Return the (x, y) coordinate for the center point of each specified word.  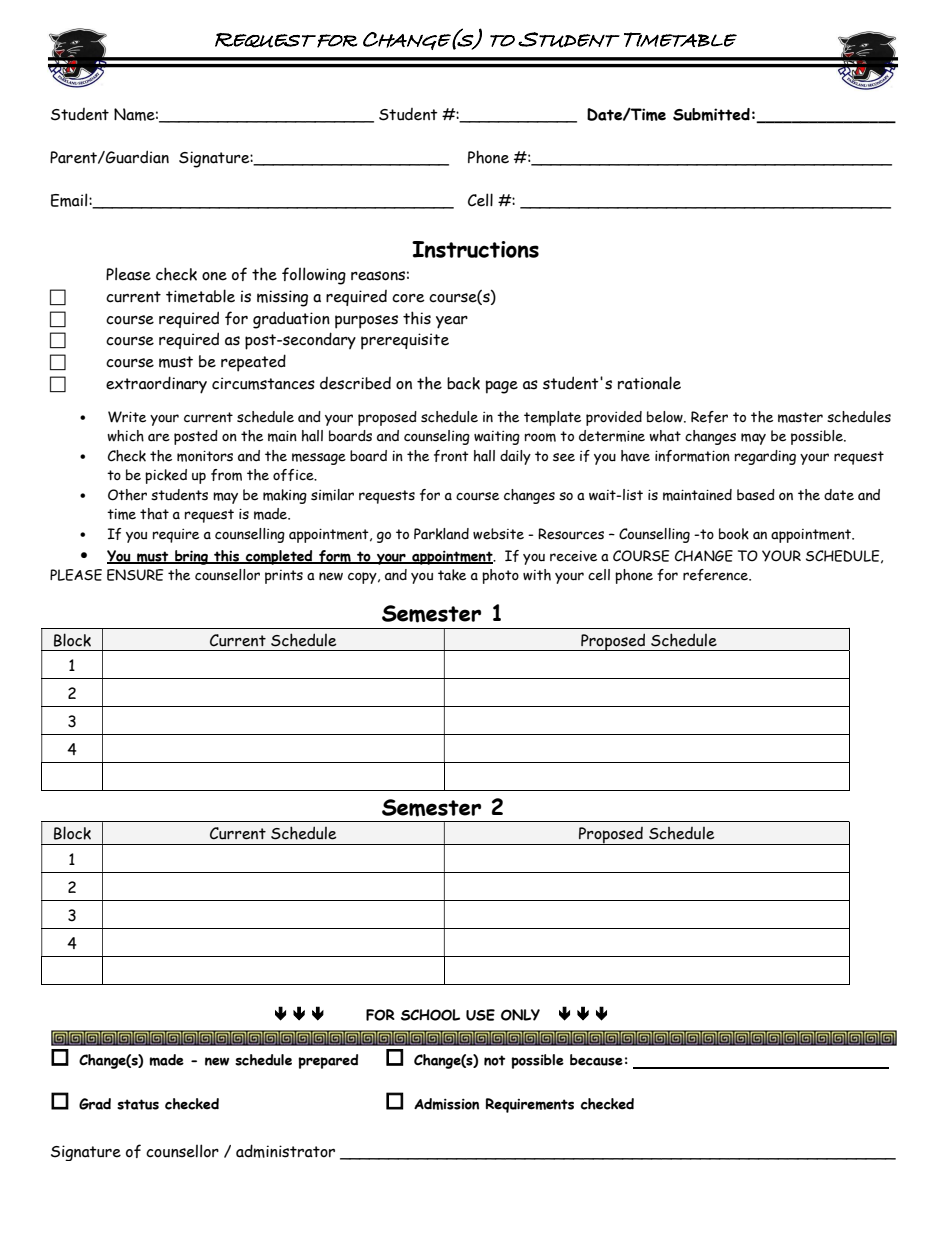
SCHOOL (430, 1015)
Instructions (475, 249)
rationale (649, 383)
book (734, 534)
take (452, 575)
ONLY (520, 1015)
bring (191, 557)
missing (282, 298)
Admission (446, 1104)
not (494, 1060)
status (138, 1104)
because (596, 1060)
